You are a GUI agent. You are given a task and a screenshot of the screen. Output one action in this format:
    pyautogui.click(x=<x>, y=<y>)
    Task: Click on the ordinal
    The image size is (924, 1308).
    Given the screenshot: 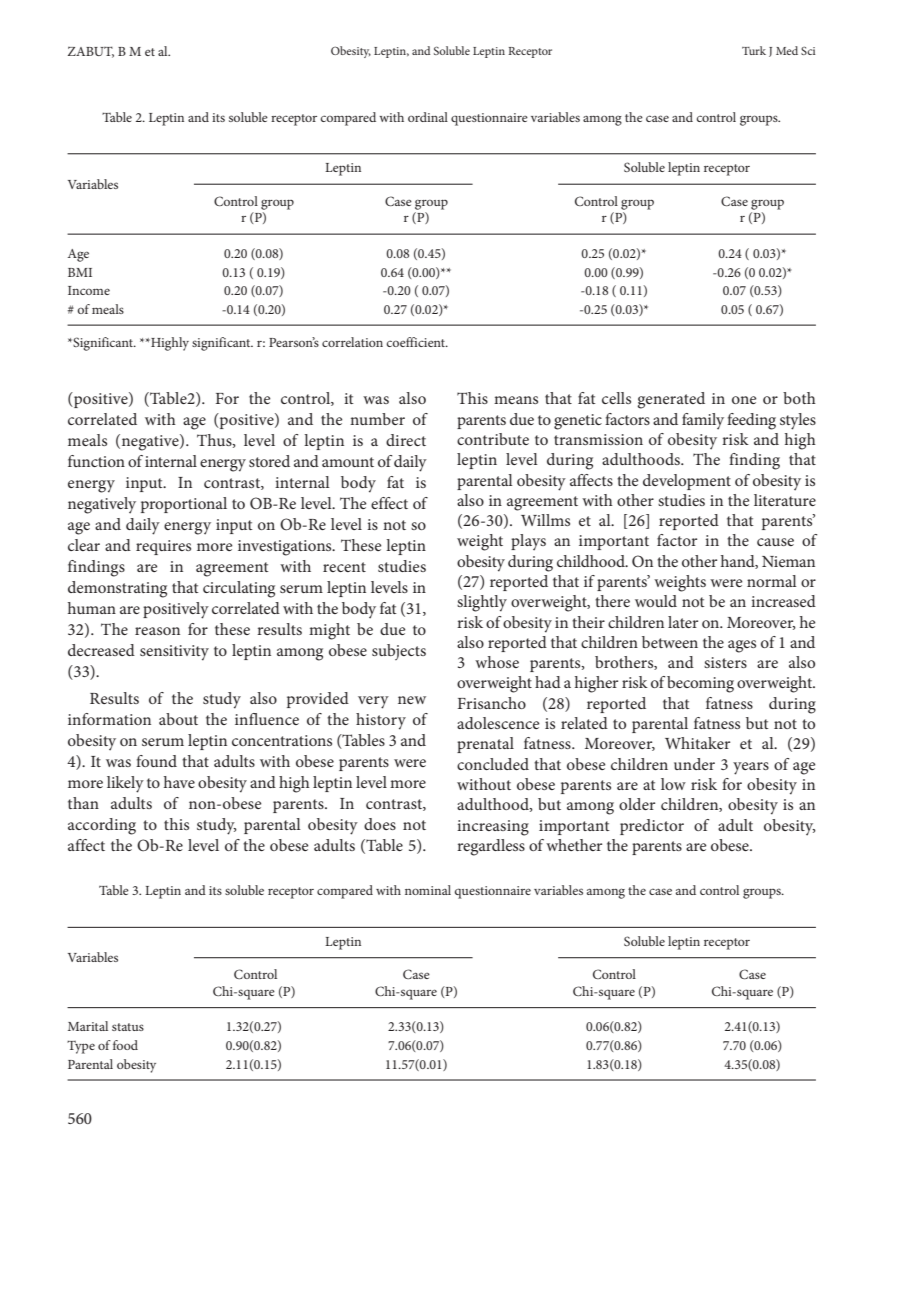 What is the action you would take?
    pyautogui.click(x=428, y=117)
